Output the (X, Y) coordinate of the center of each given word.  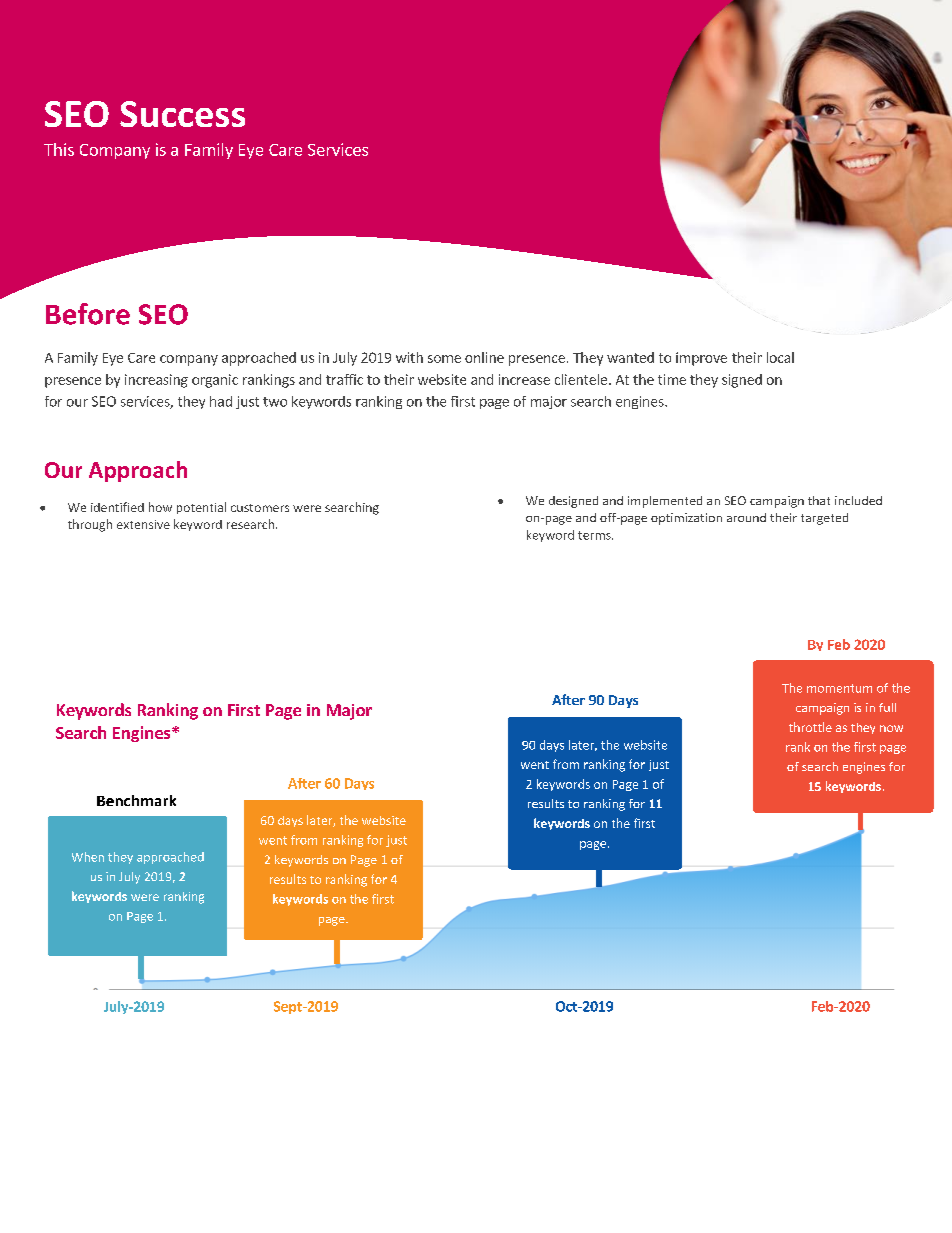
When (88, 857)
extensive (143, 524)
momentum (839, 688)
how (160, 507)
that (819, 500)
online (484, 357)
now (891, 728)
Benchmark (136, 800)
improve (701, 359)
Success (182, 114)
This (59, 149)
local (780, 357)
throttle (810, 727)
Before (88, 314)
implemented (665, 502)
